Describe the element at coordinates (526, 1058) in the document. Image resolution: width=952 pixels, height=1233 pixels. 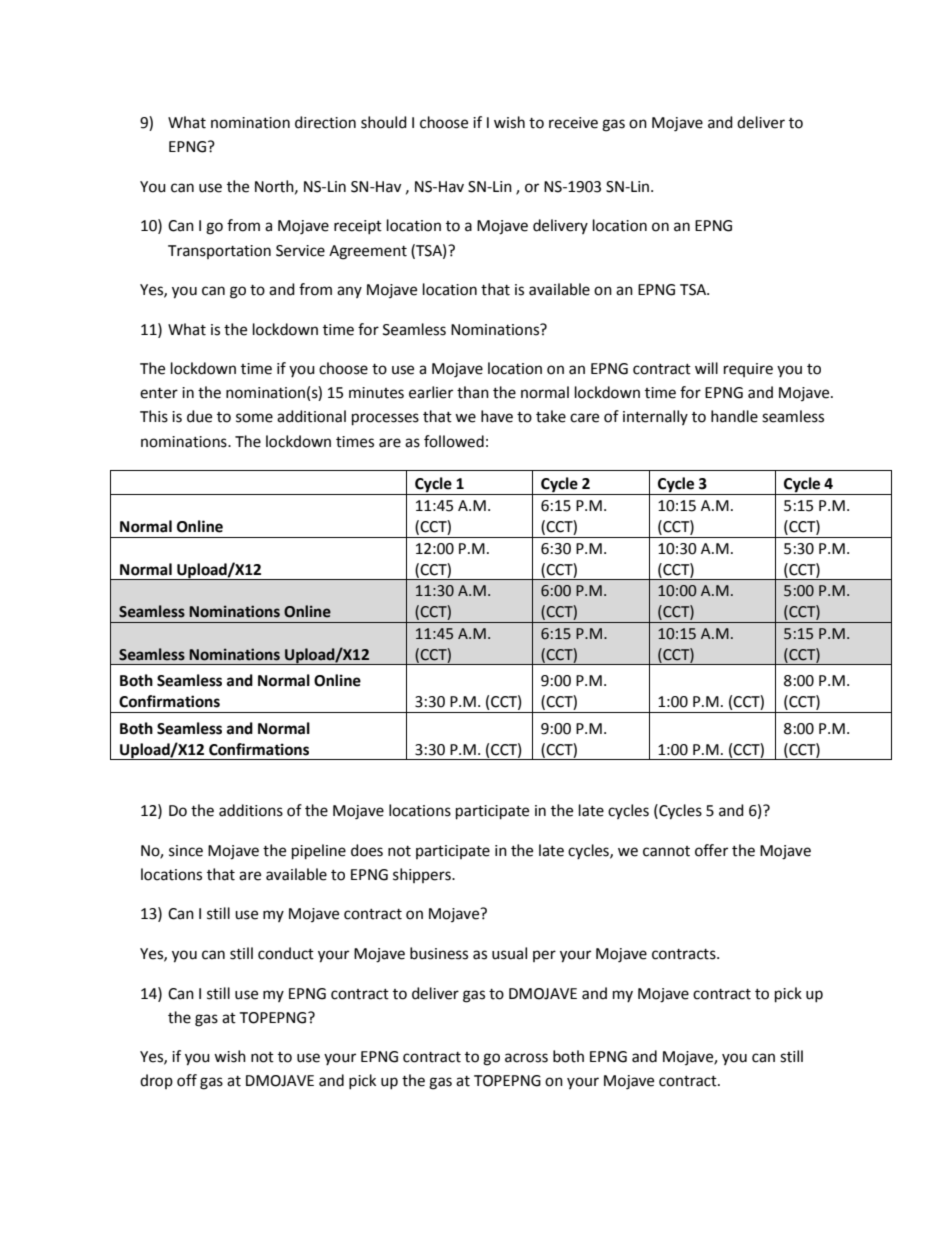
I see `across` at that location.
